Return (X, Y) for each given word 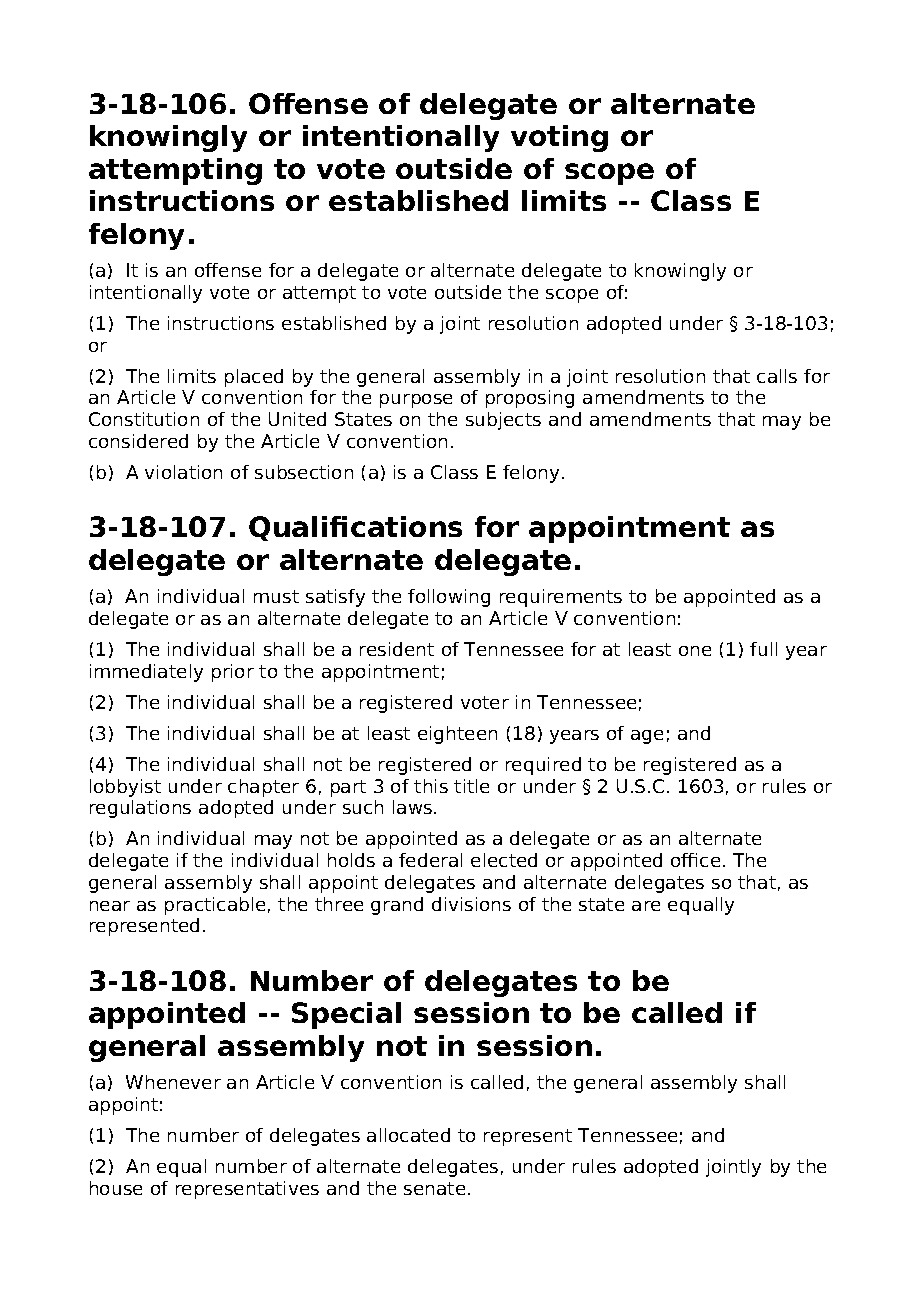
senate (434, 1188)
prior (233, 673)
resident (397, 649)
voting (559, 138)
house (116, 1188)
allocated (408, 1135)
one (695, 651)
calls (777, 376)
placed (254, 378)
